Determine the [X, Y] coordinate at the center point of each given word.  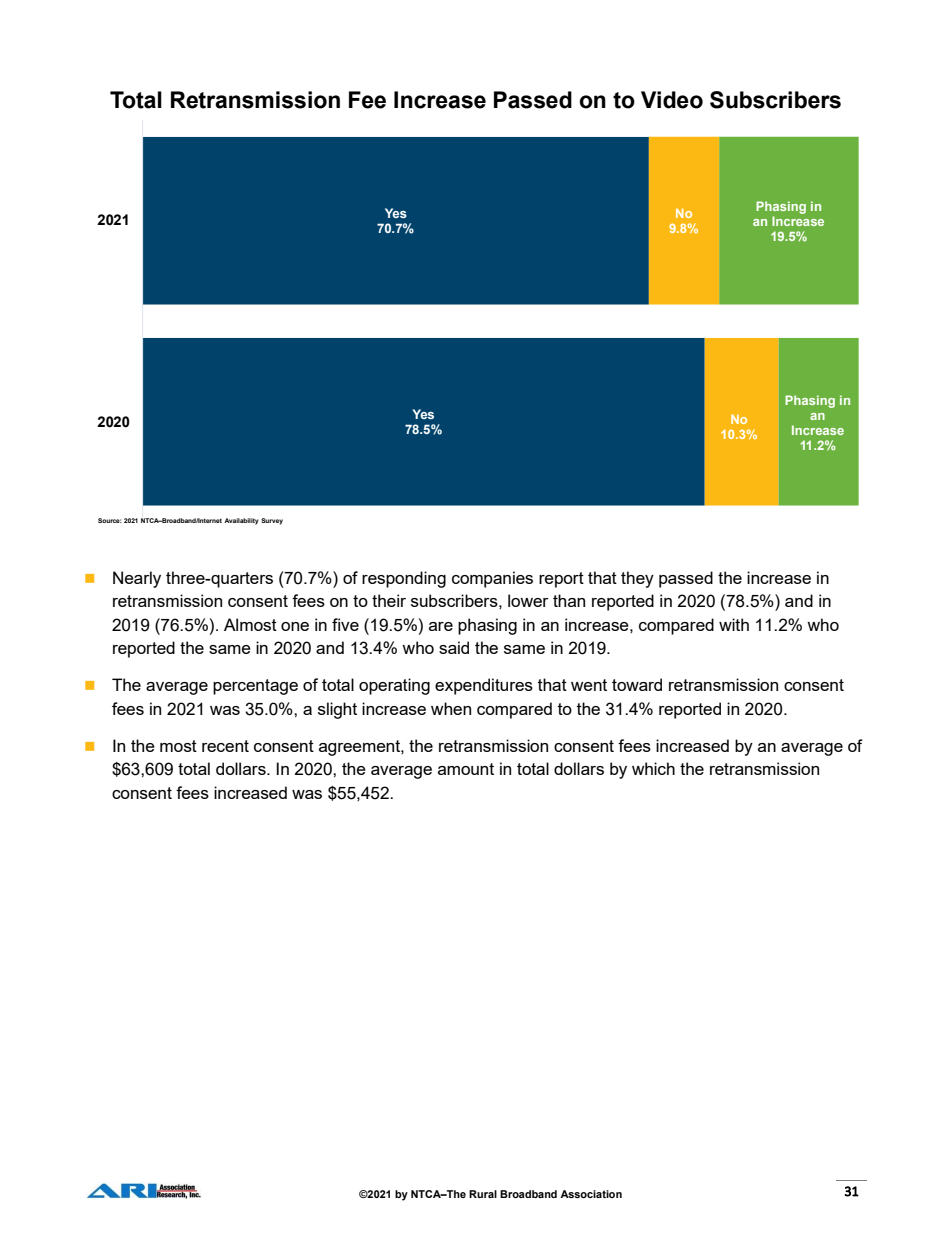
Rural [483, 1194]
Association [591, 1194]
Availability [241, 521]
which [653, 768]
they [637, 579]
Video [672, 100]
